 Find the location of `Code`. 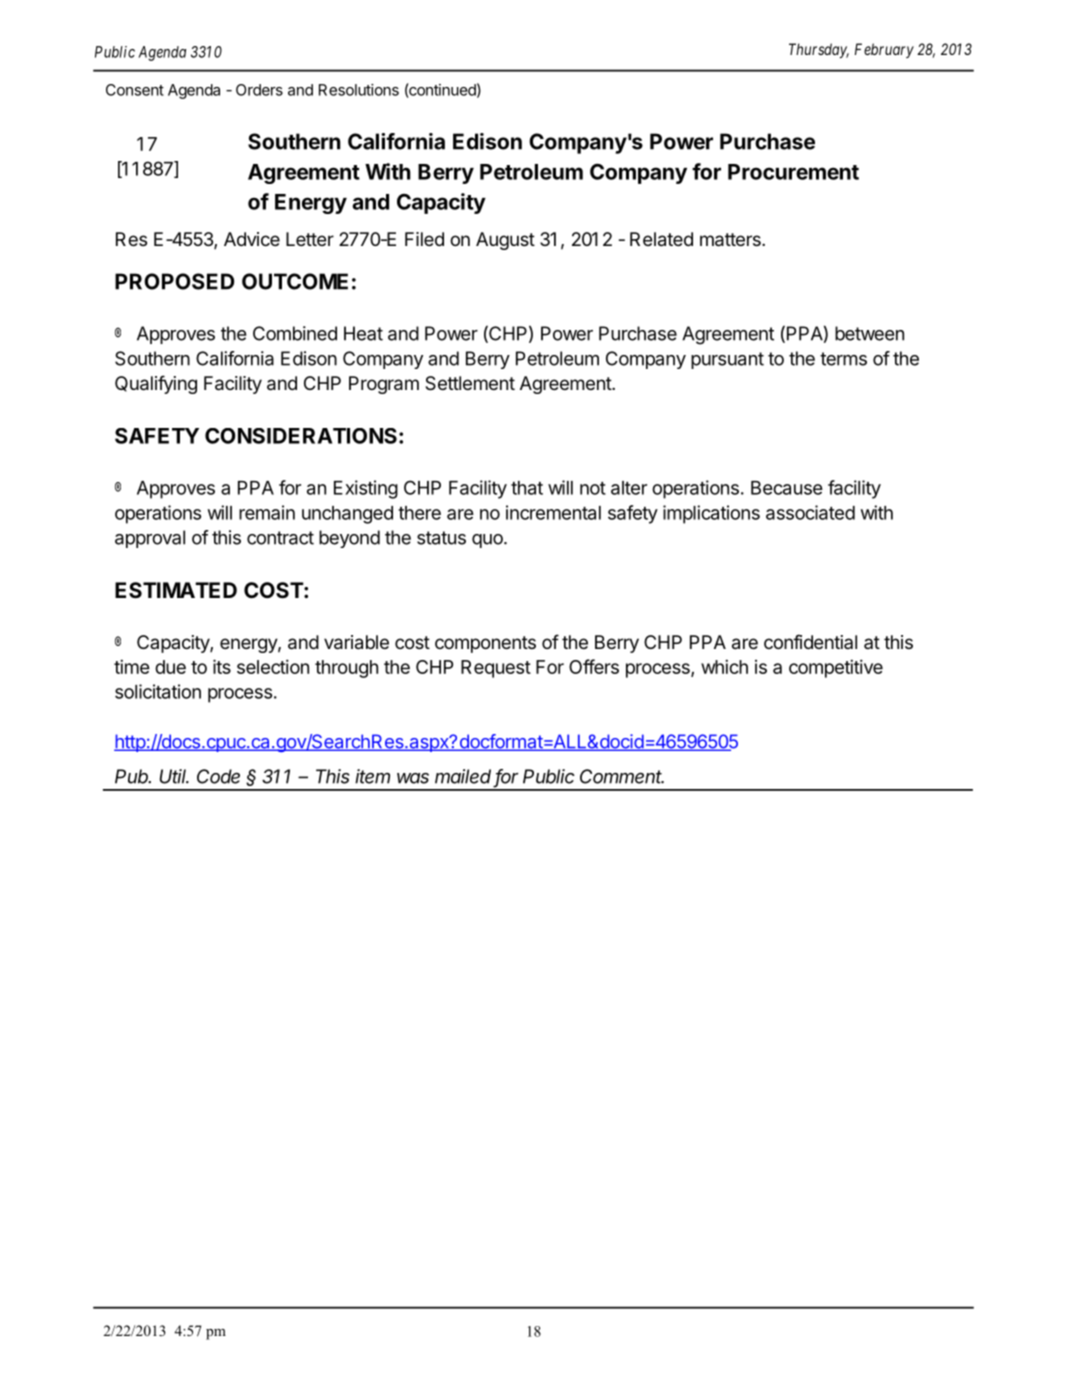

Code is located at coordinates (218, 776).
